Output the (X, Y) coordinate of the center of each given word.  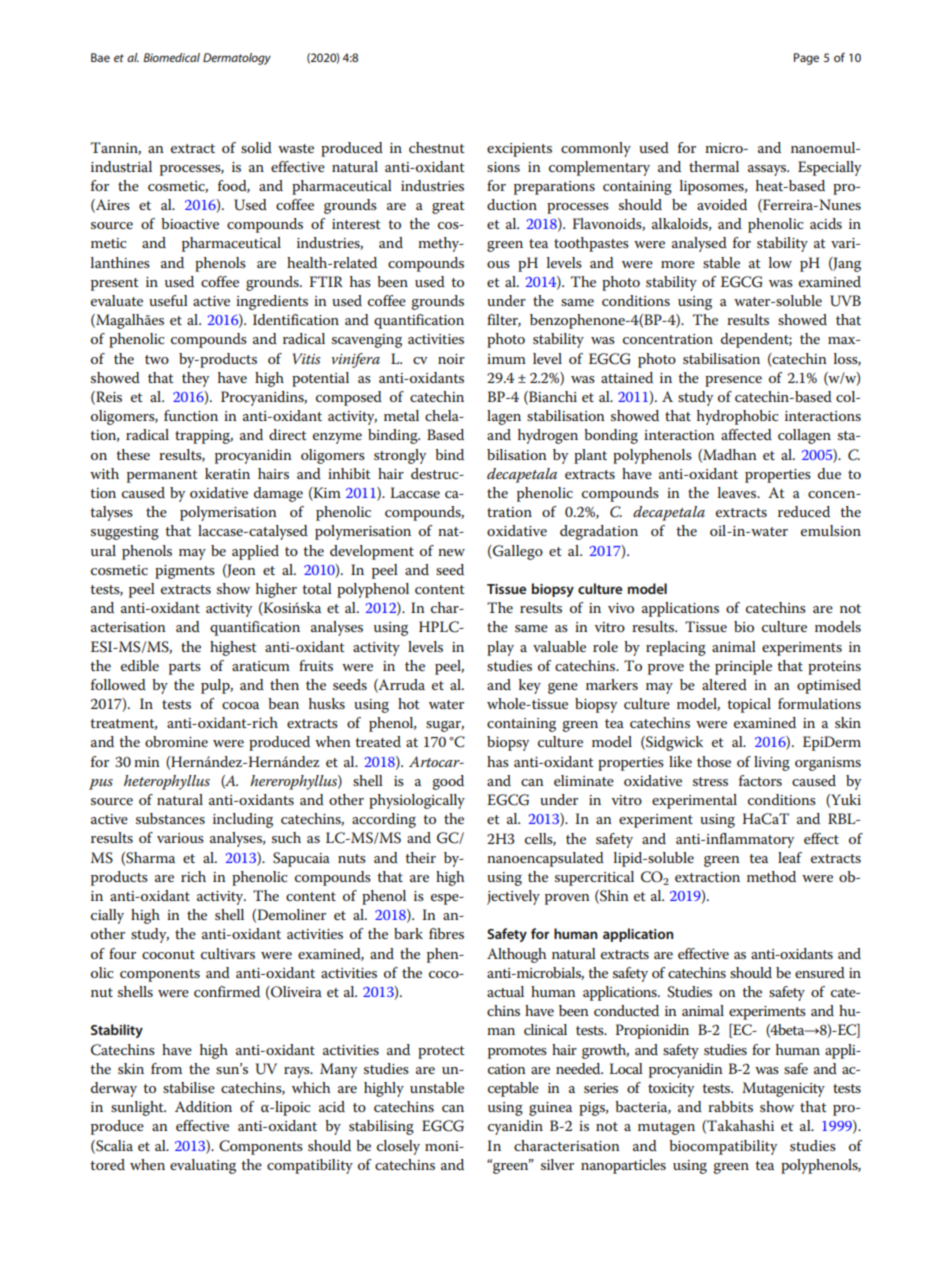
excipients (519, 150)
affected (746, 434)
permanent (162, 476)
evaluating (203, 1166)
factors (760, 780)
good (448, 782)
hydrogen (548, 436)
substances (170, 818)
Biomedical (171, 57)
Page (806, 59)
